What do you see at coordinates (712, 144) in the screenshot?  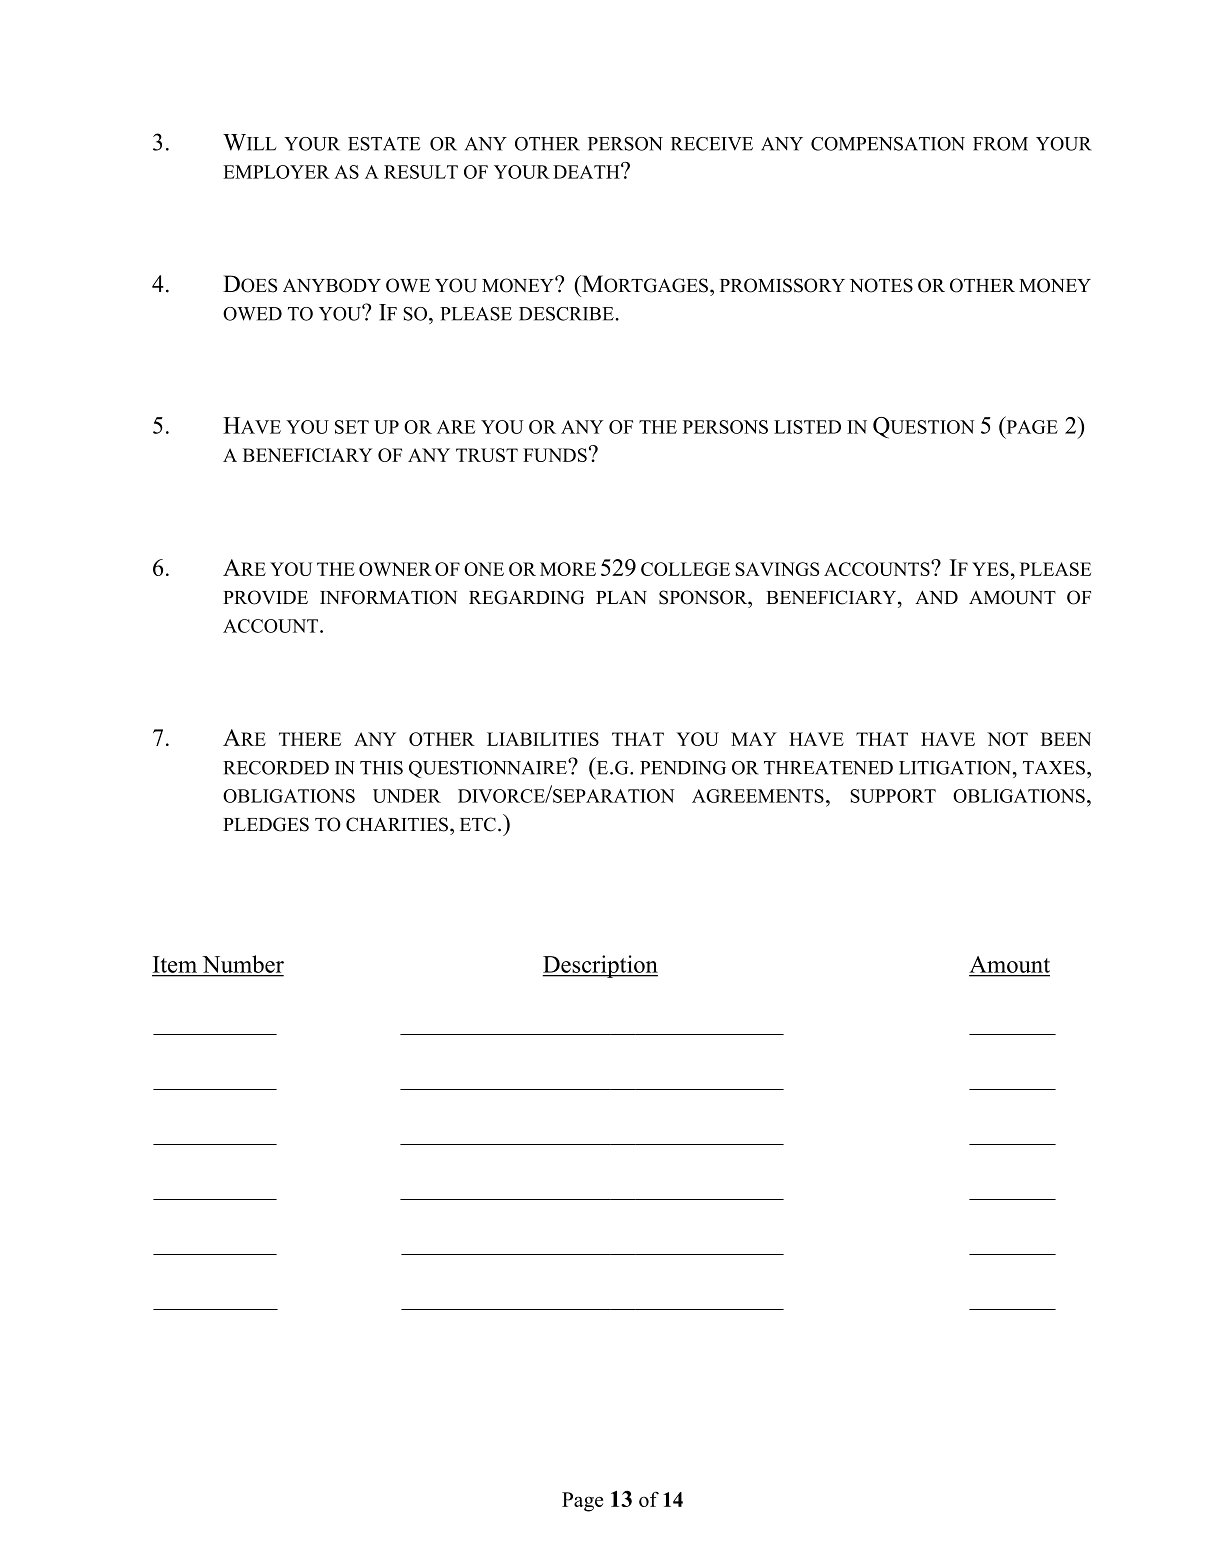 I see `RECEIVE` at bounding box center [712, 144].
